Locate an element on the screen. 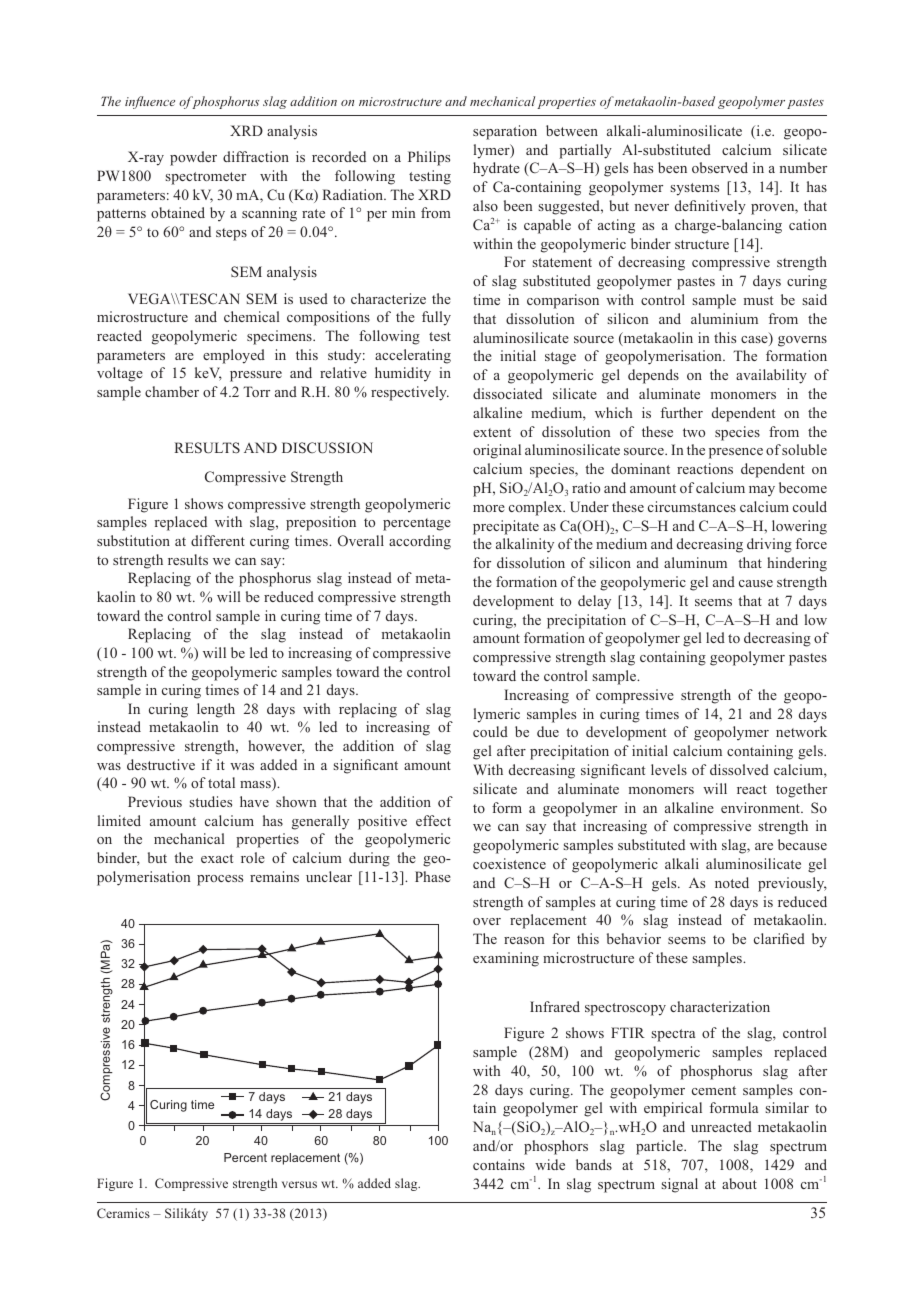  exact is located at coordinates (217, 858).
